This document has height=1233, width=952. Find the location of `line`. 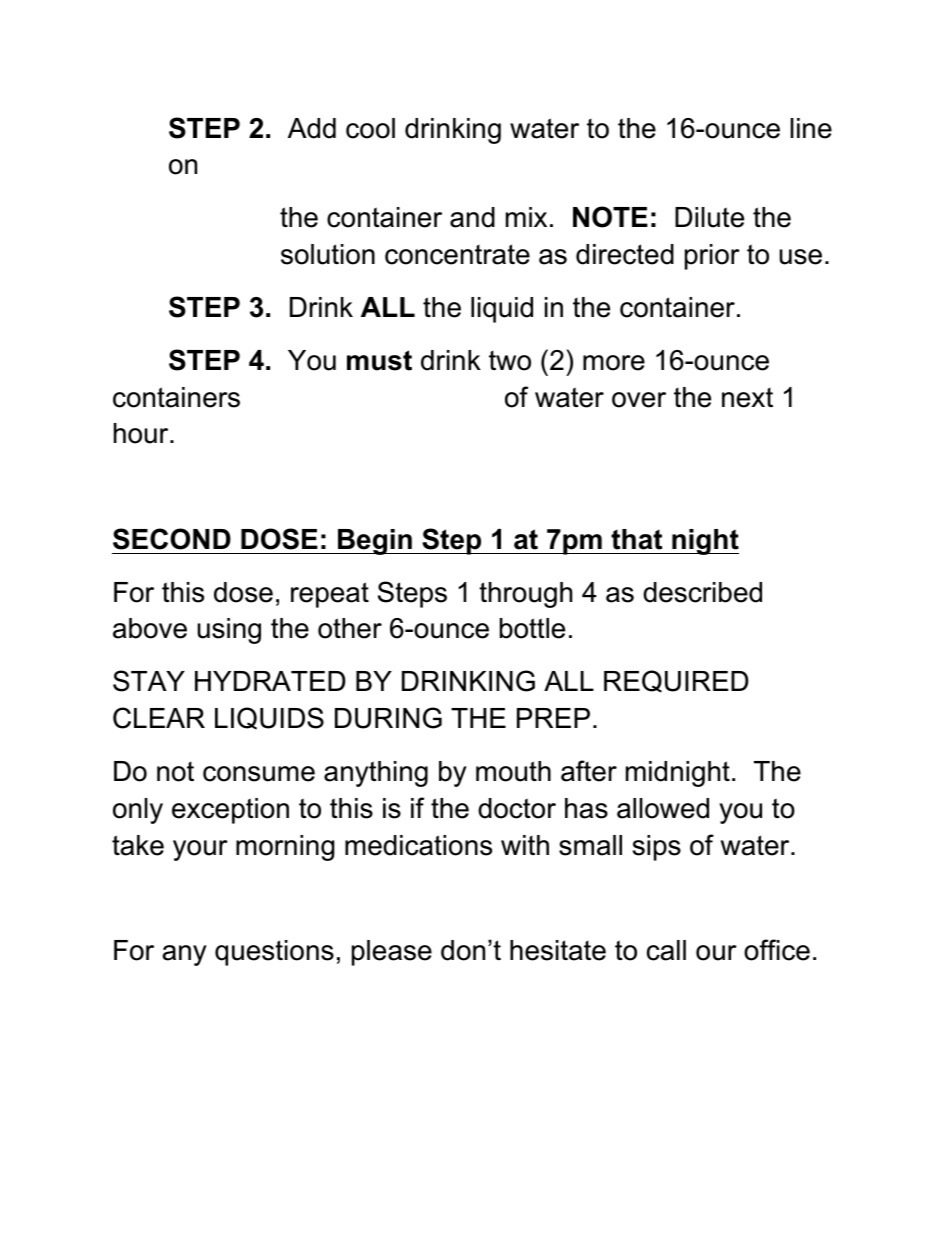

line is located at coordinates (811, 128).
